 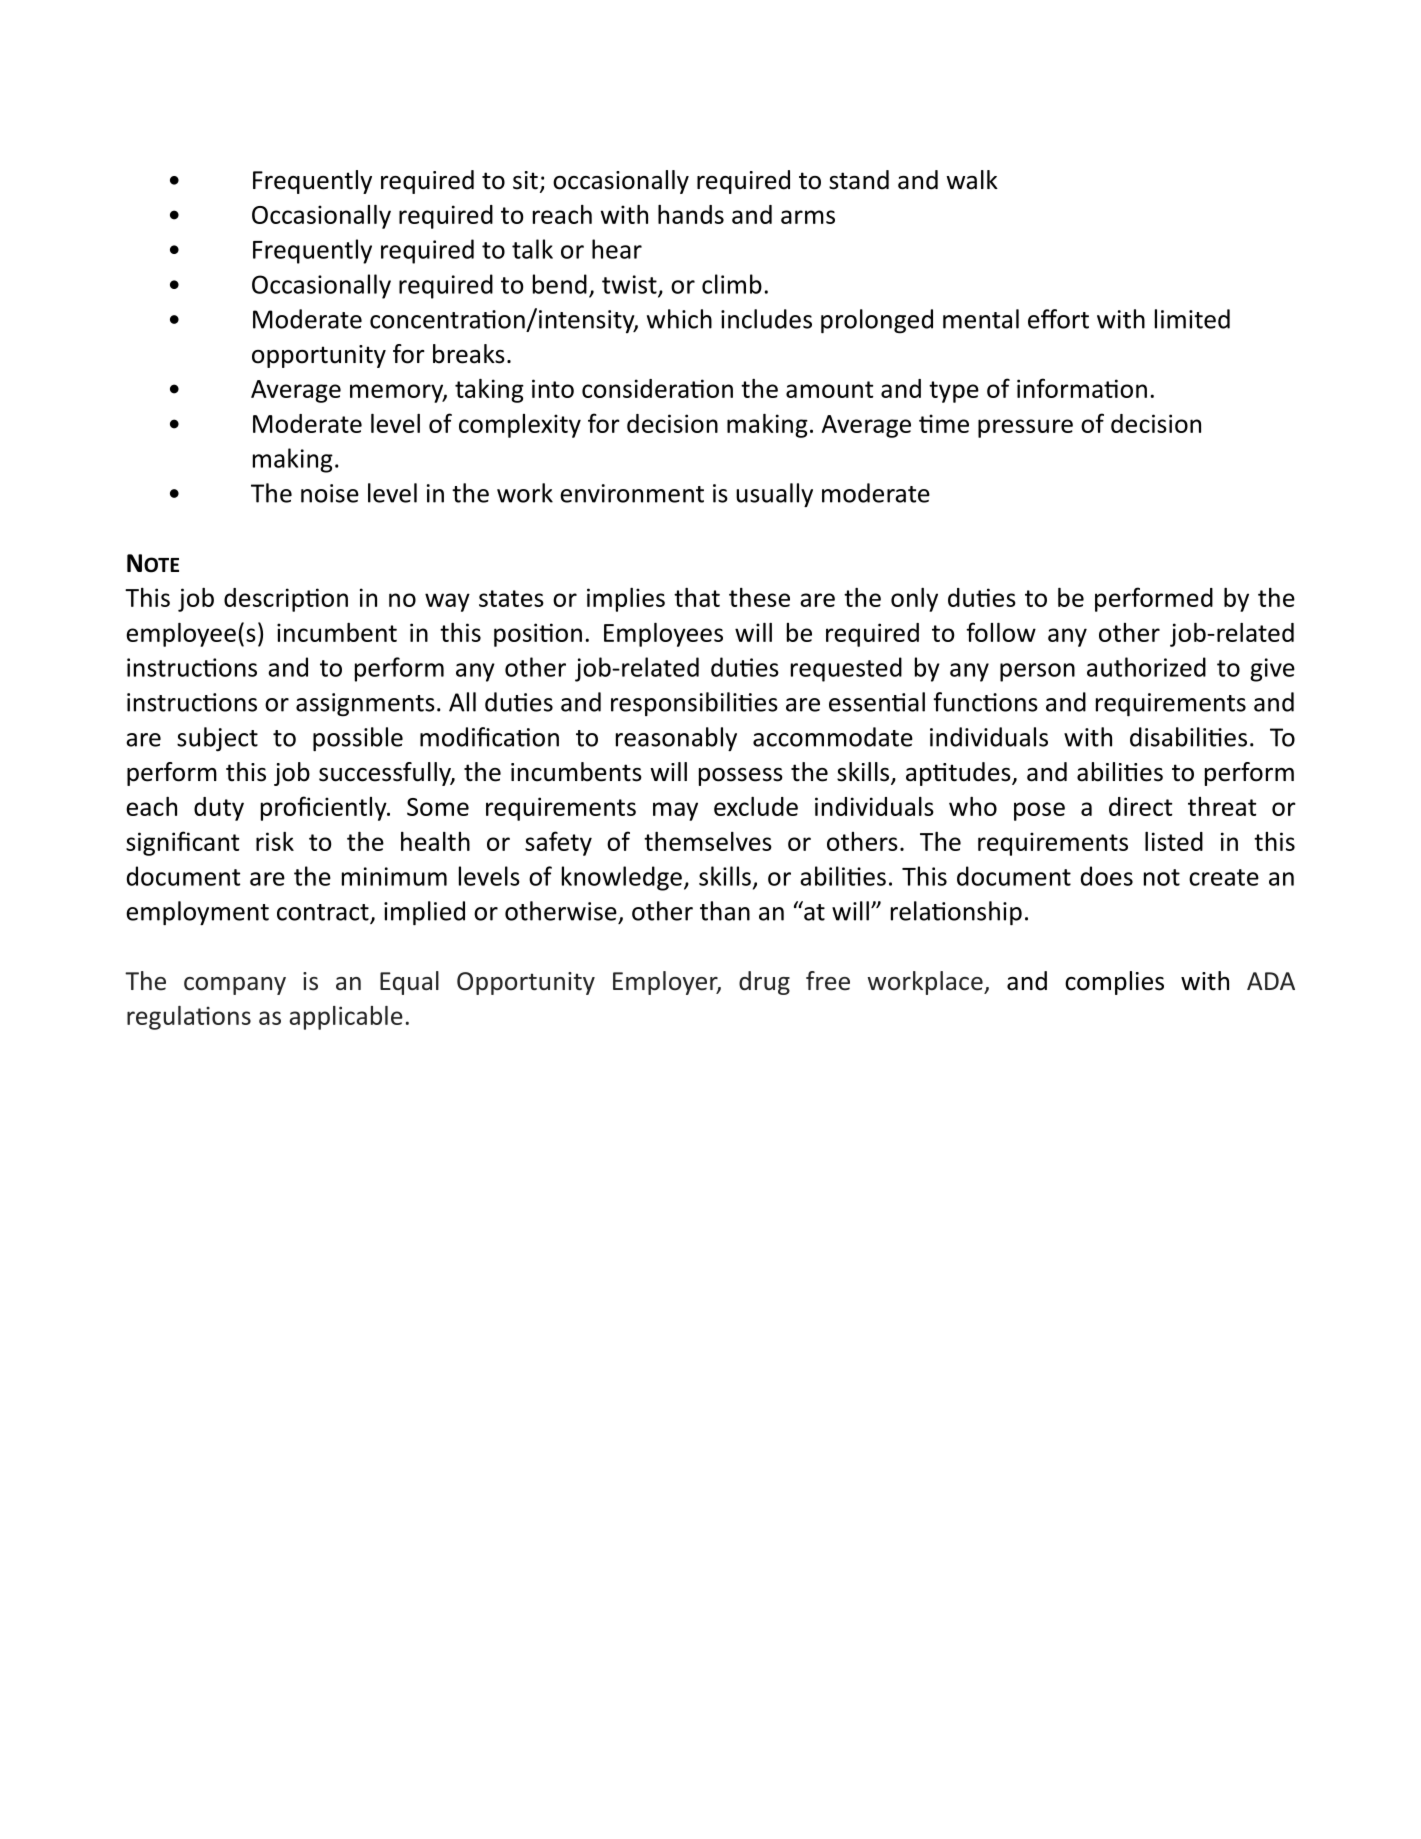 What do you see at coordinates (829, 389) in the image?
I see `amount` at bounding box center [829, 389].
